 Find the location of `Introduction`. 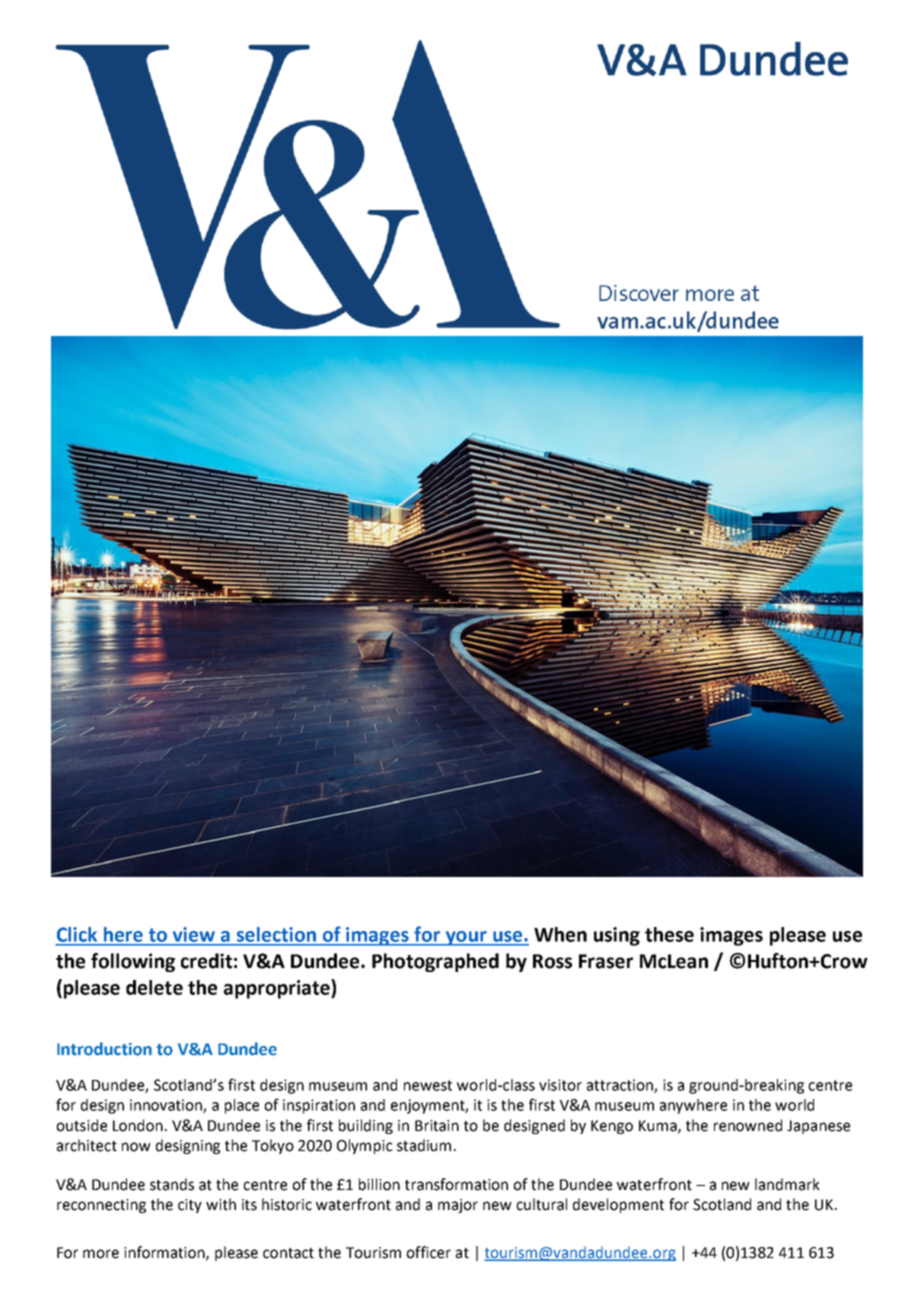

Introduction is located at coordinates (104, 1049).
